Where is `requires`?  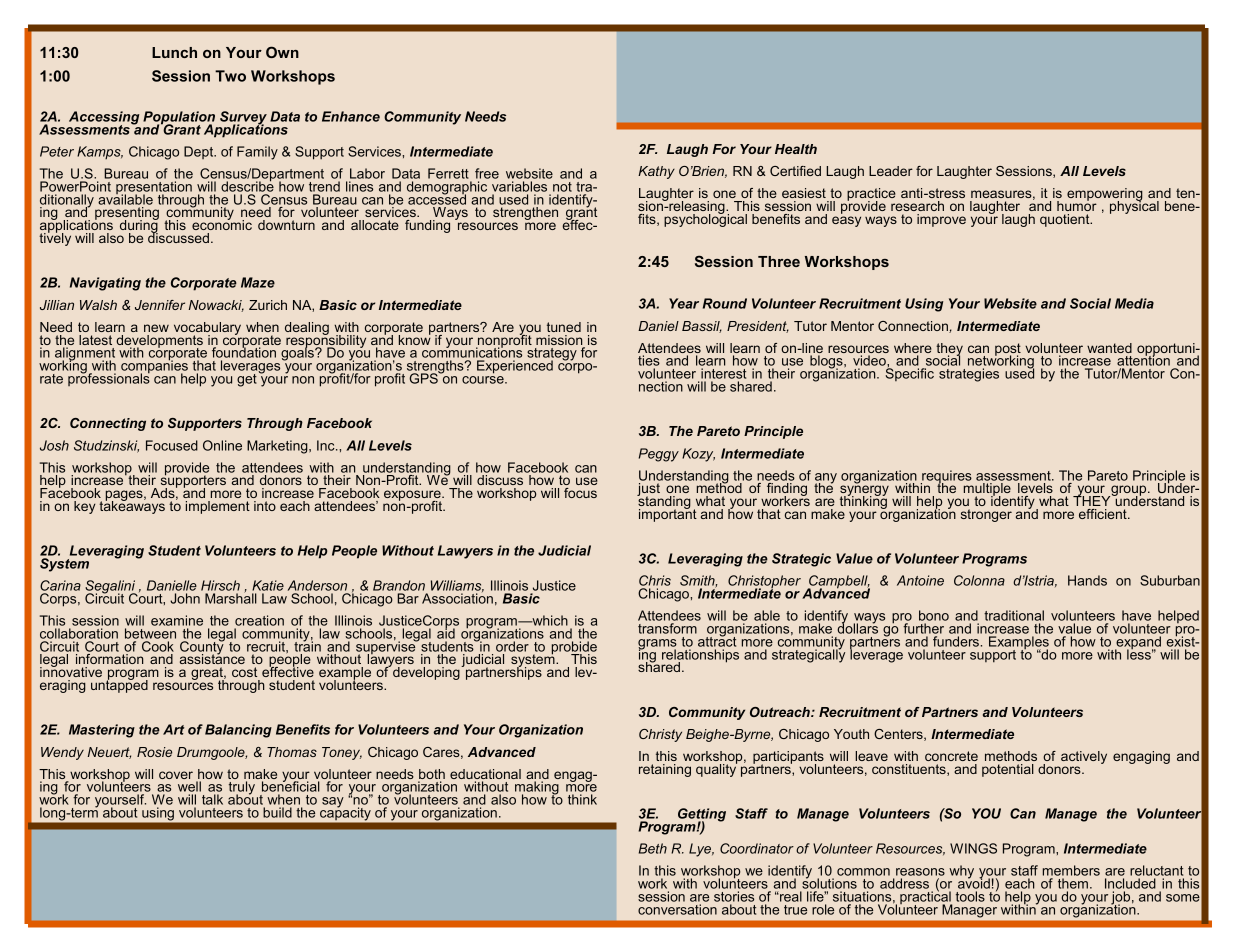
requires is located at coordinates (946, 478).
